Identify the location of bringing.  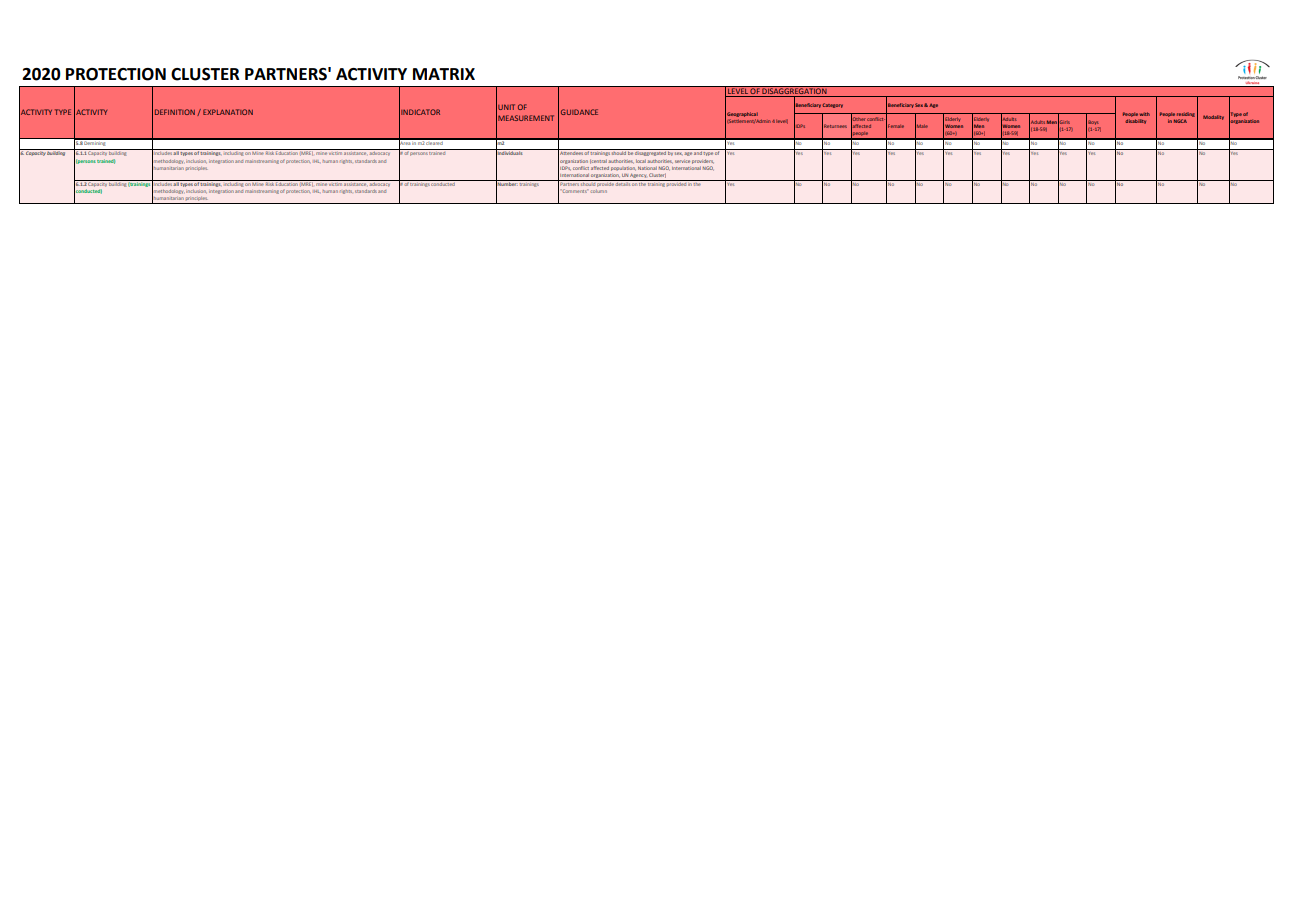
(307, 203).
